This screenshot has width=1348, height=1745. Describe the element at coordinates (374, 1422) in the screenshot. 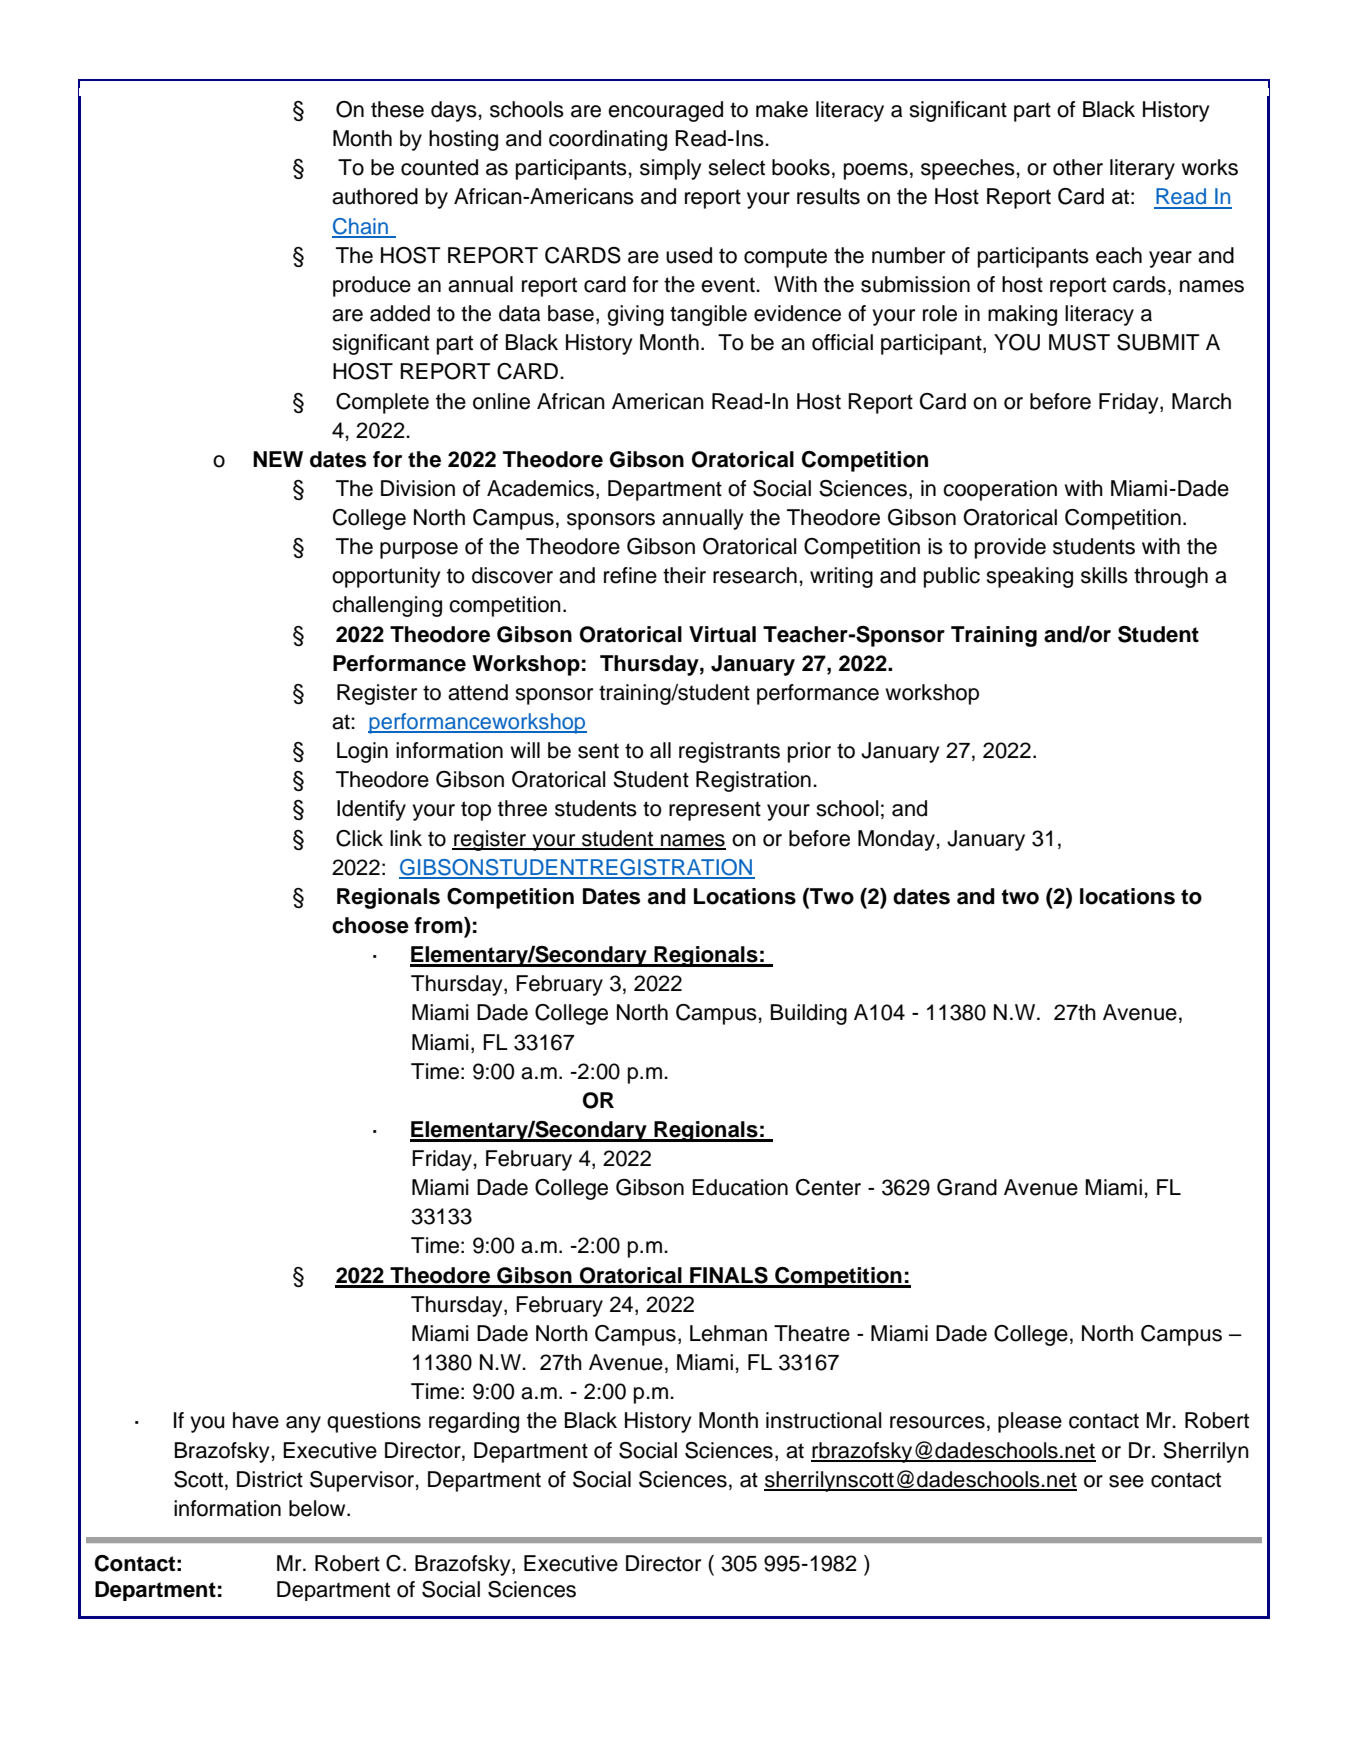

I see `questions` at that location.
